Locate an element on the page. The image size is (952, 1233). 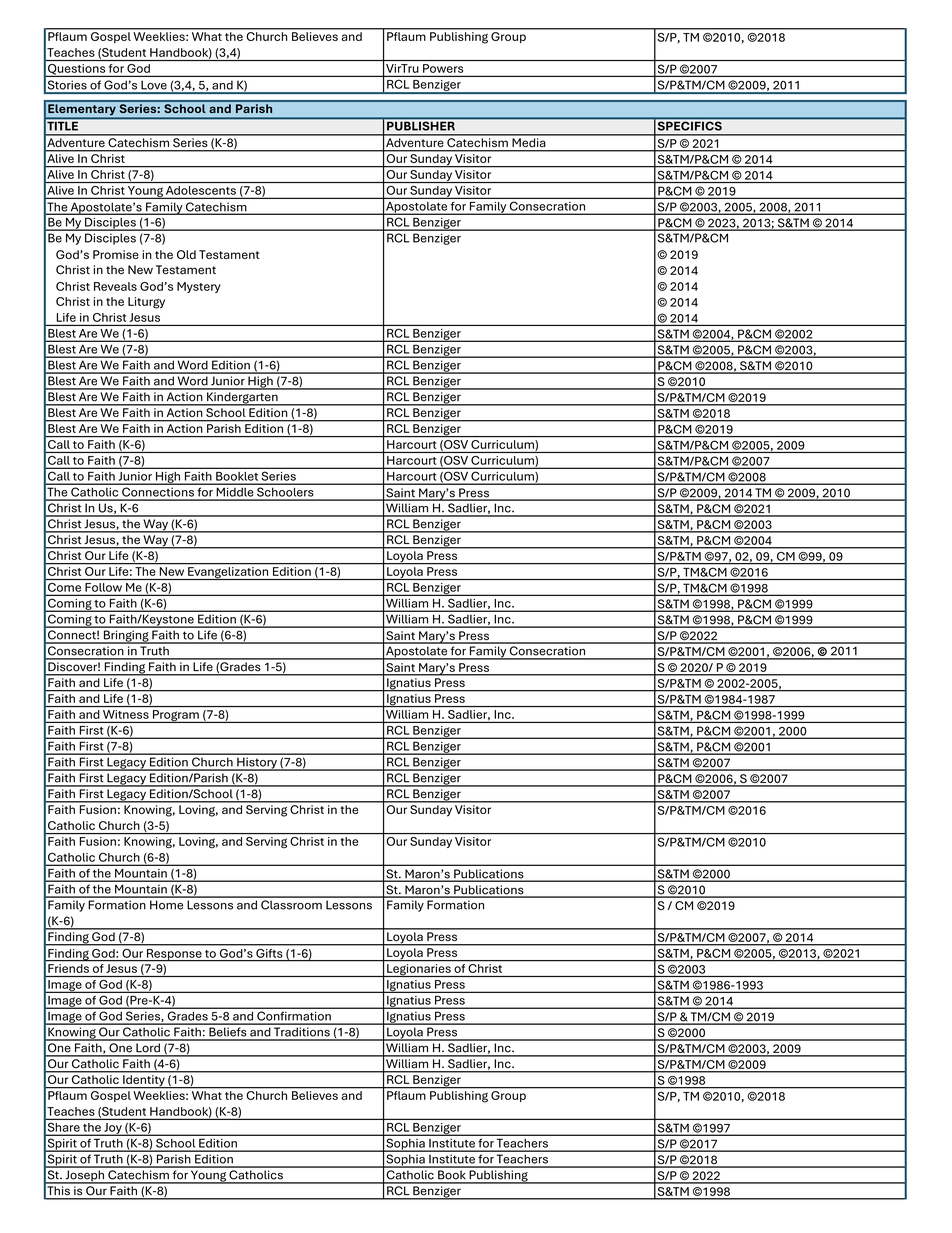
Mystery is located at coordinates (199, 287).
